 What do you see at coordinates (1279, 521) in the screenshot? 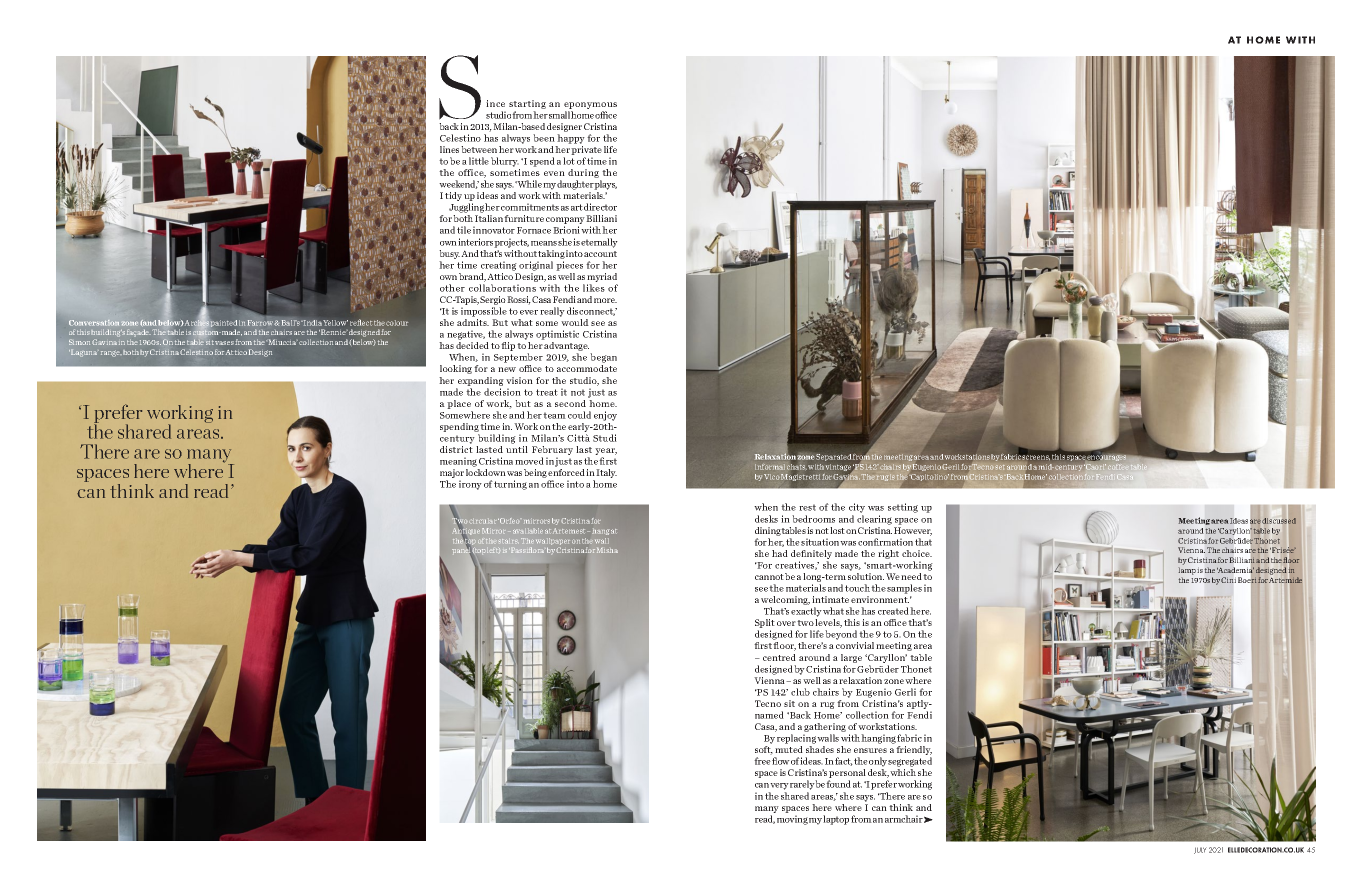
I see `discussed` at bounding box center [1279, 521].
